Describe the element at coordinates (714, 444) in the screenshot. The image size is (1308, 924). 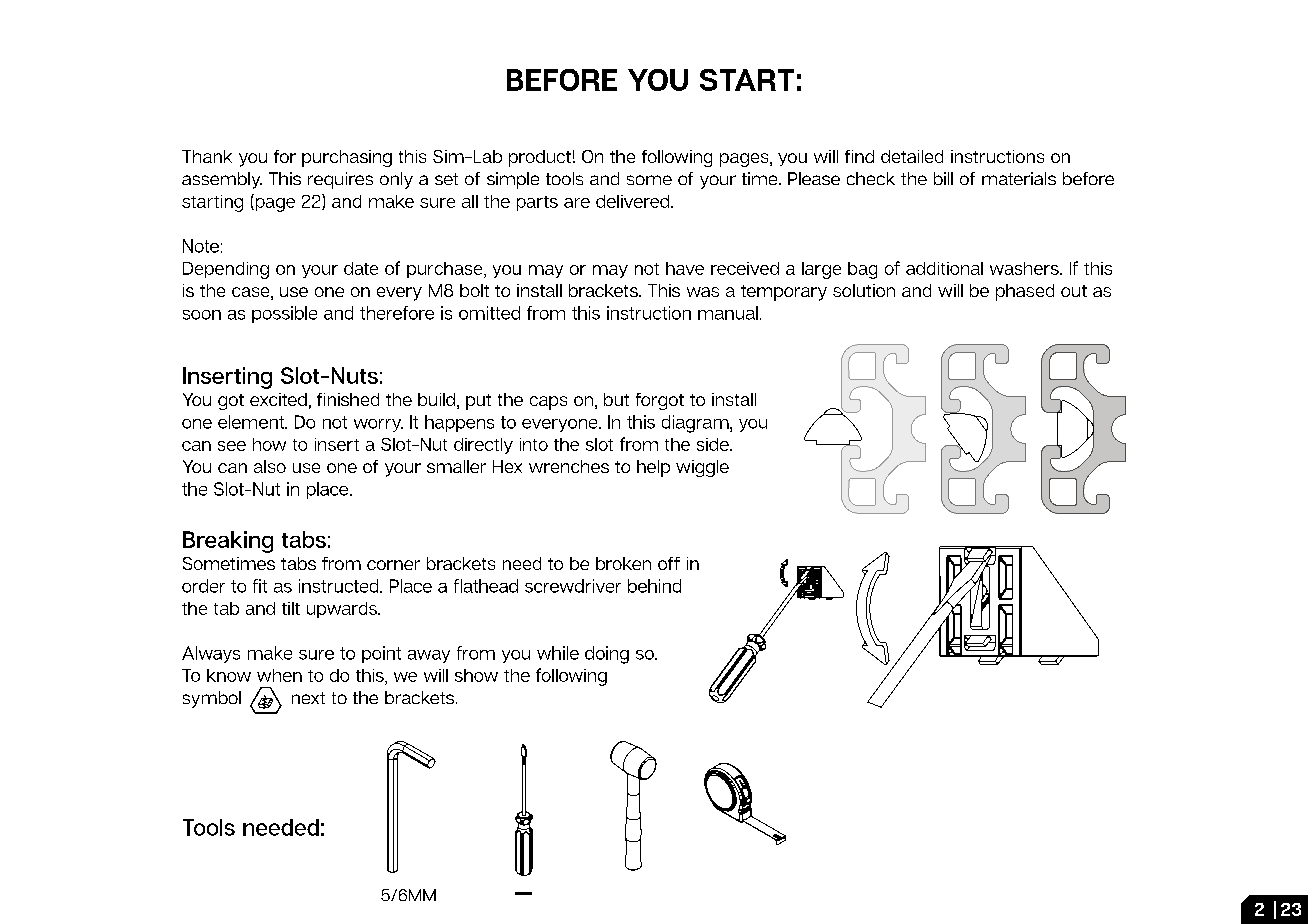
I see `side` at that location.
